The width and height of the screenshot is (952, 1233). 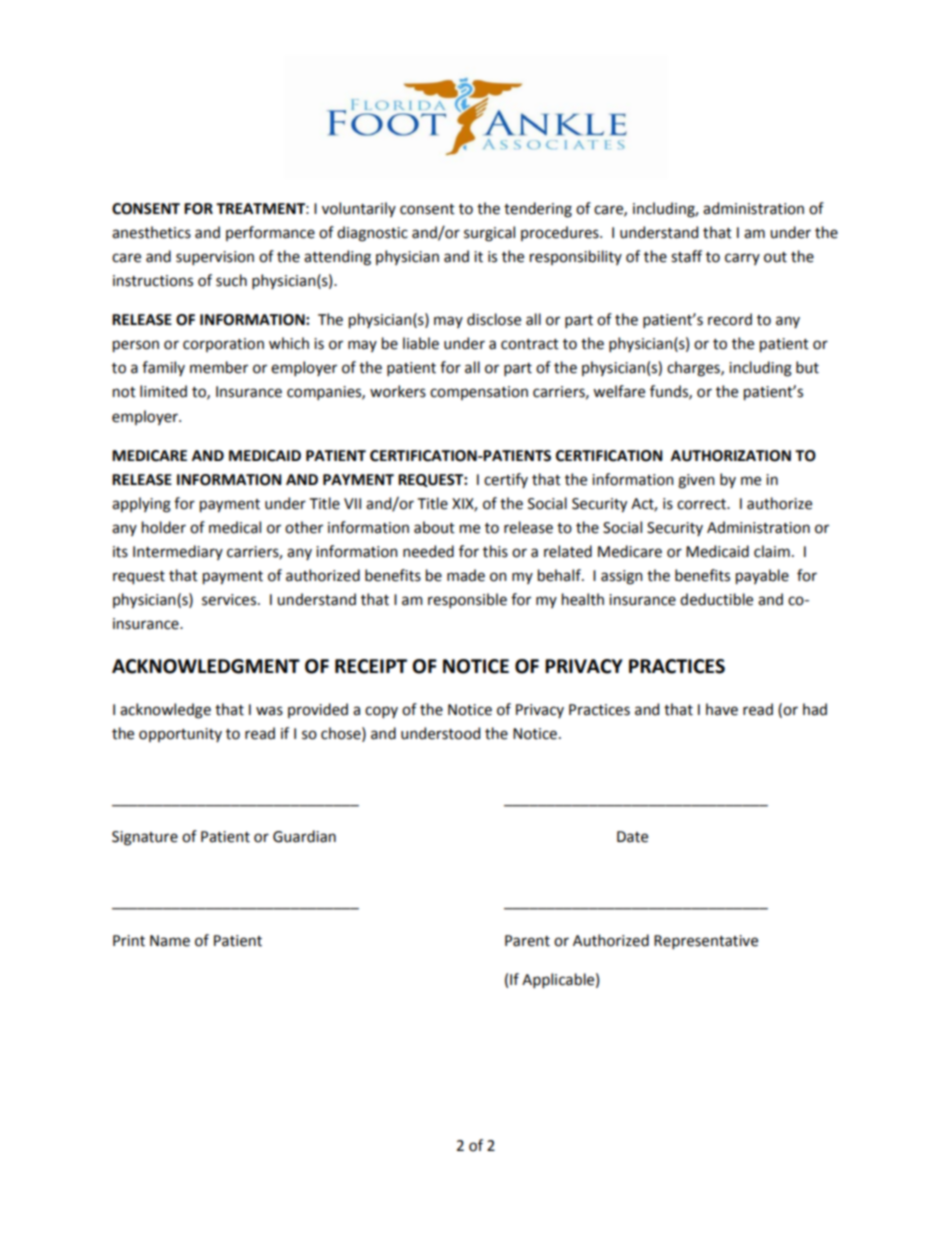 I want to click on copy, so click(x=381, y=712).
